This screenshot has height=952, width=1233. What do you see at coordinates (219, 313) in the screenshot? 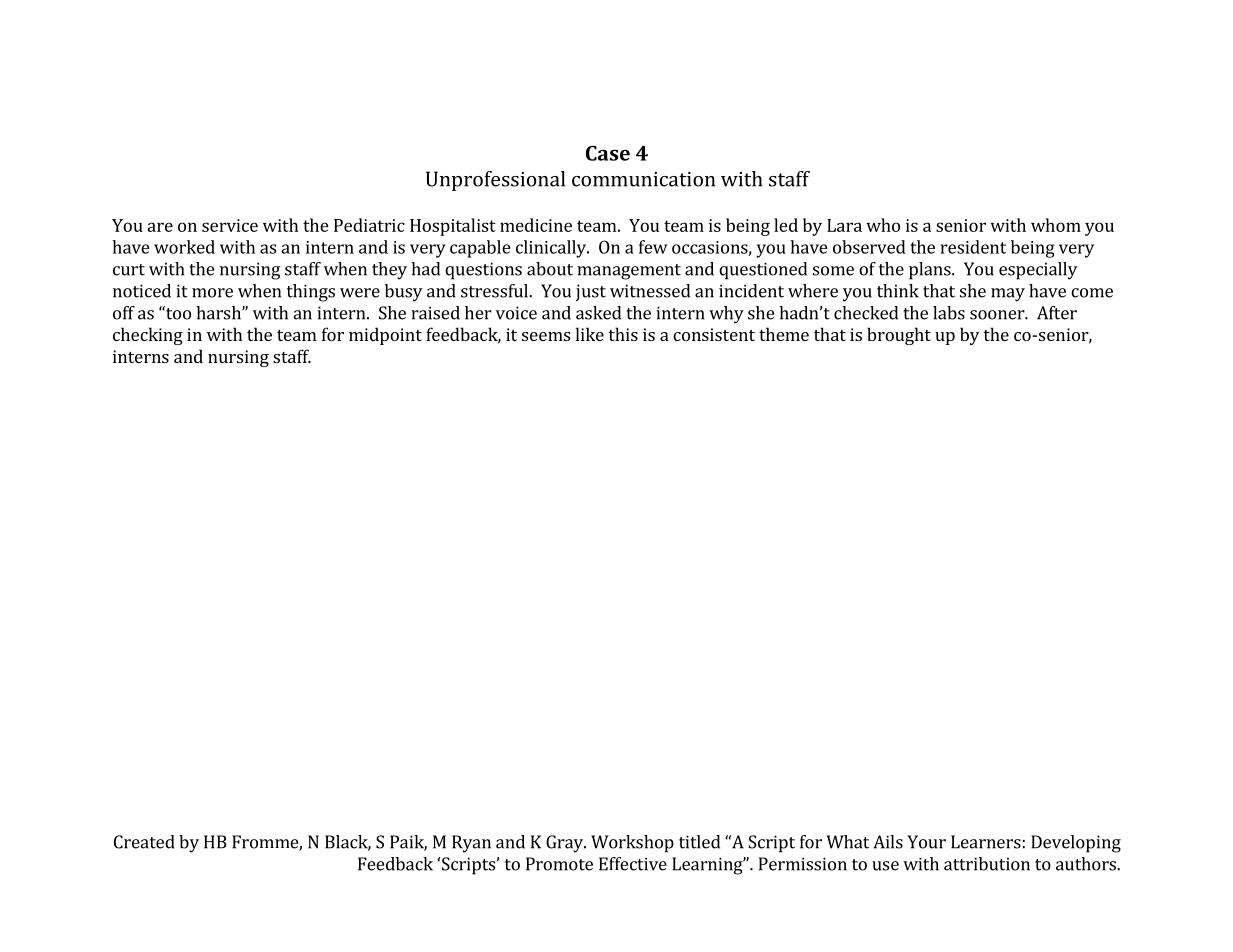
I see `harsh` at bounding box center [219, 313].
